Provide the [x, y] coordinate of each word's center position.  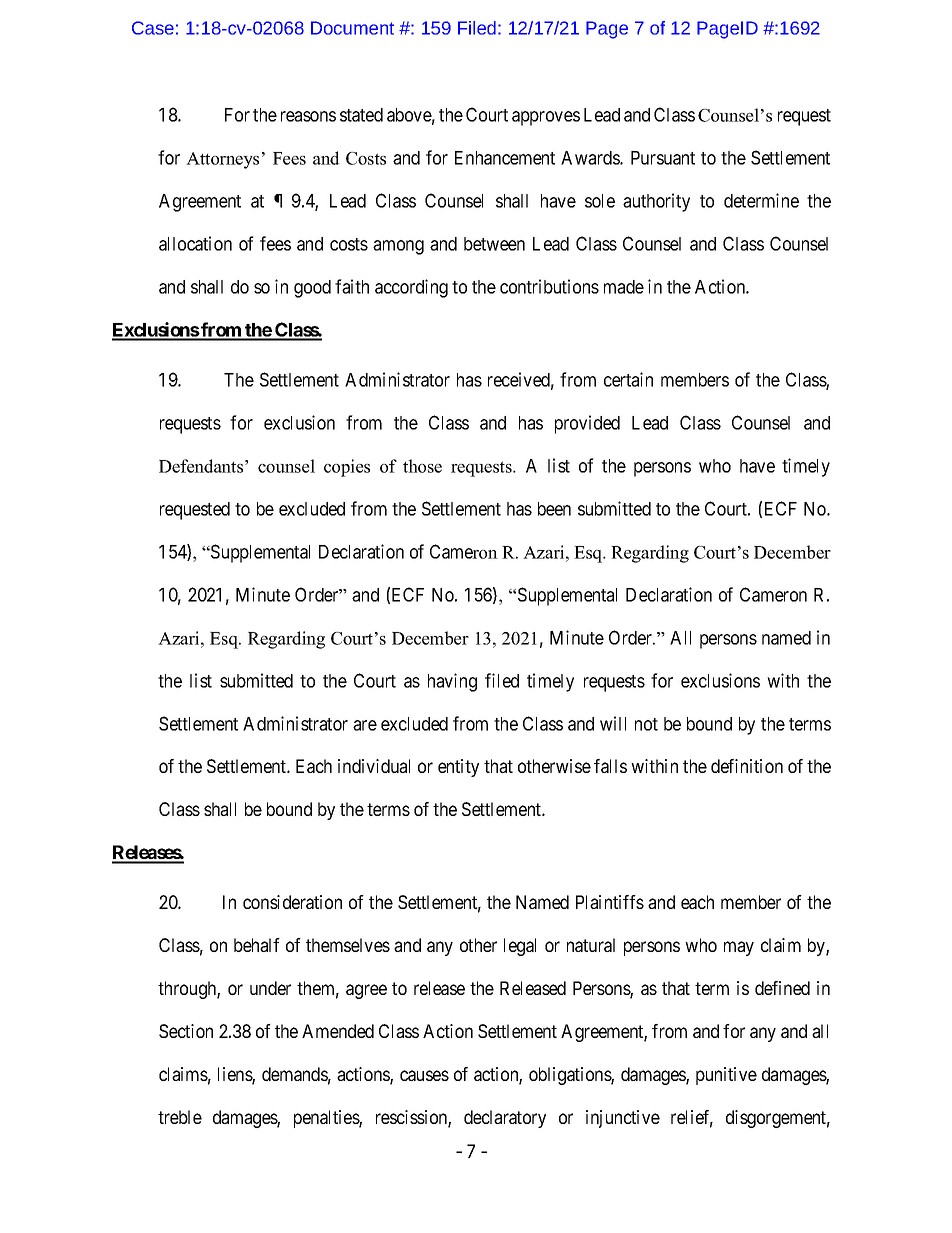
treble [180, 1117]
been [554, 509]
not [646, 724]
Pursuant [663, 158]
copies [347, 468]
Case [153, 28]
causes [424, 1075]
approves [546, 118]
